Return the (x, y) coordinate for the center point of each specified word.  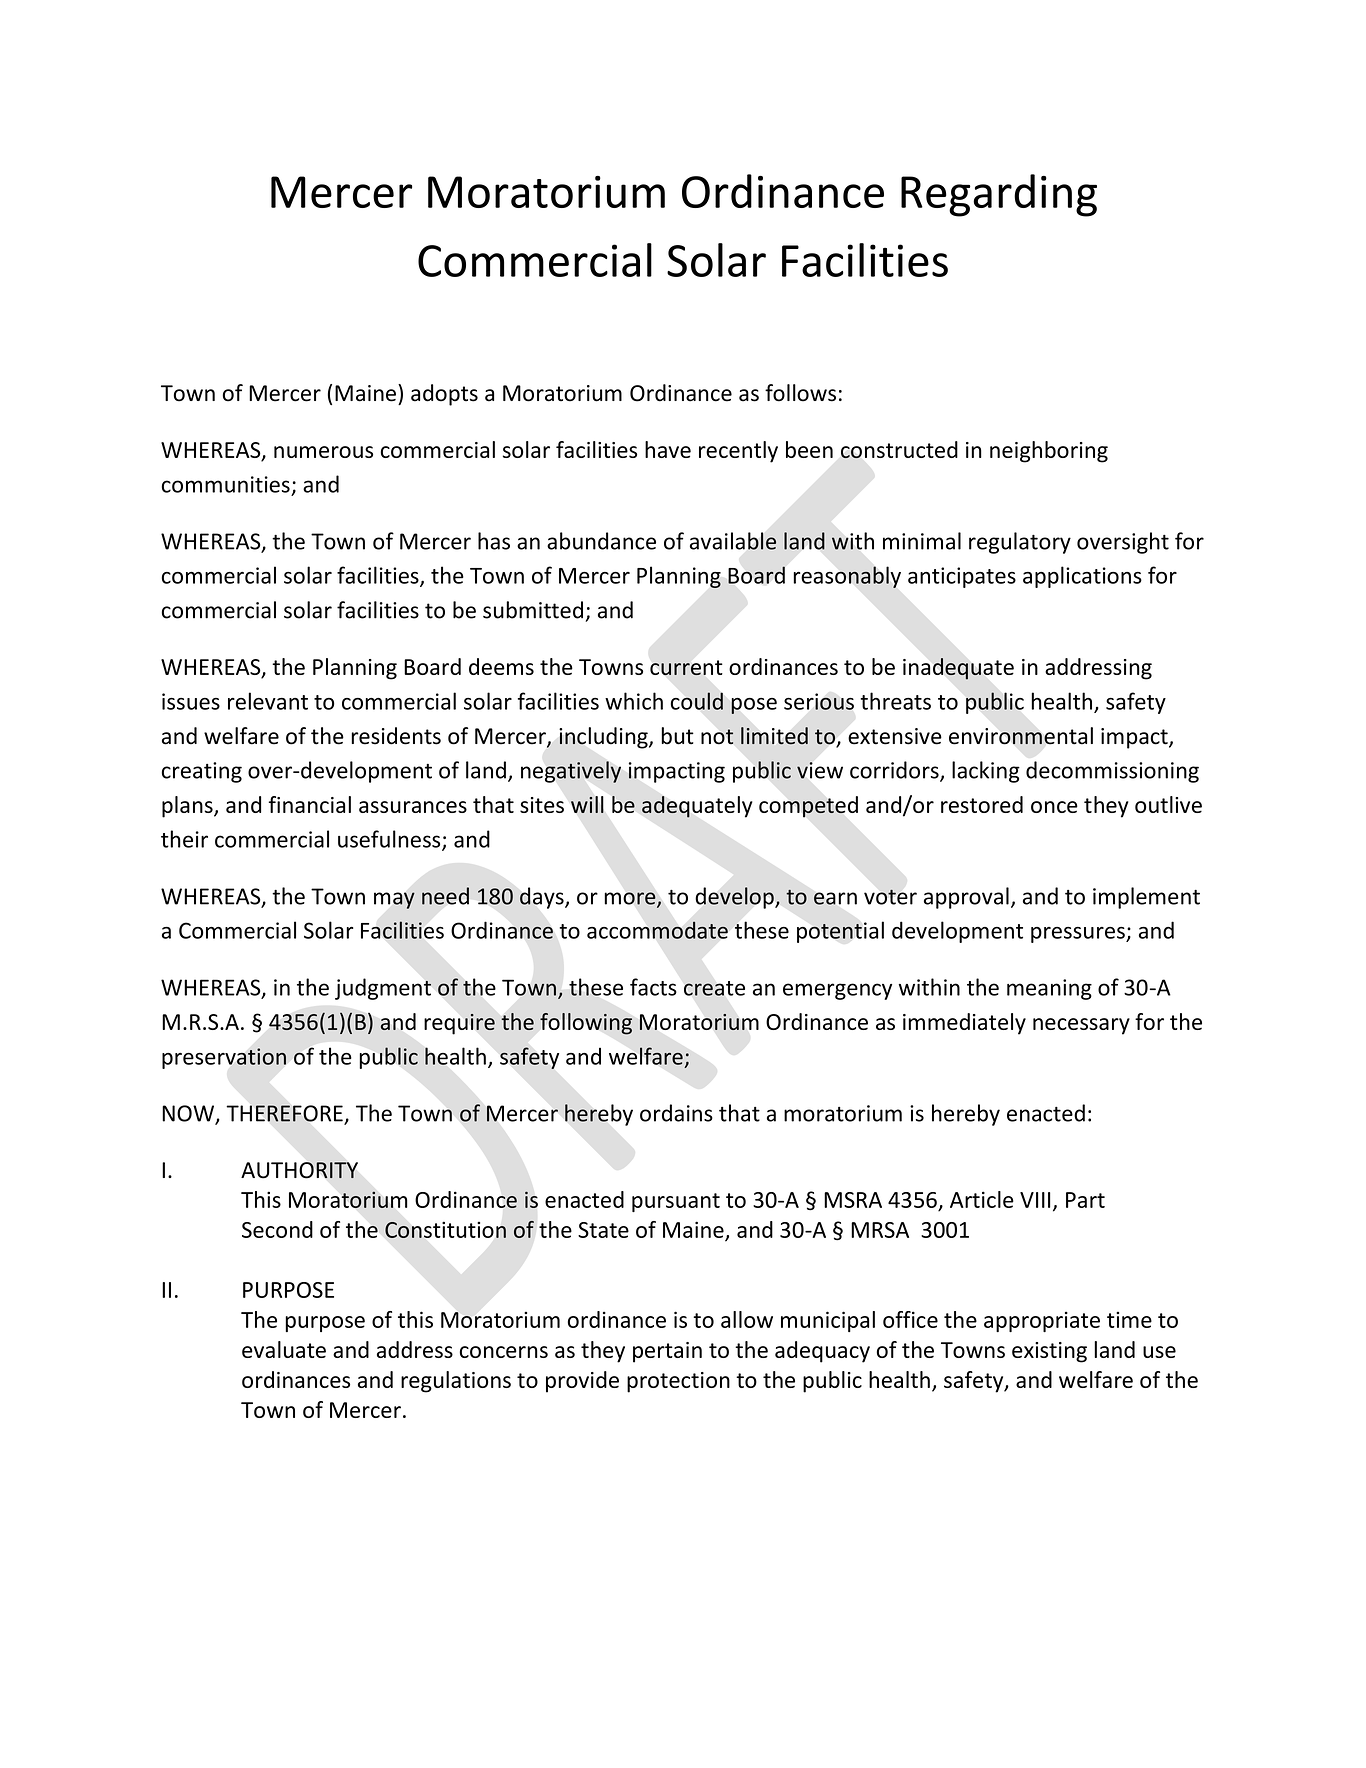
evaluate (284, 1349)
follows (800, 393)
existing (1049, 1352)
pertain (667, 1352)
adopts (444, 395)
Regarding (999, 195)
